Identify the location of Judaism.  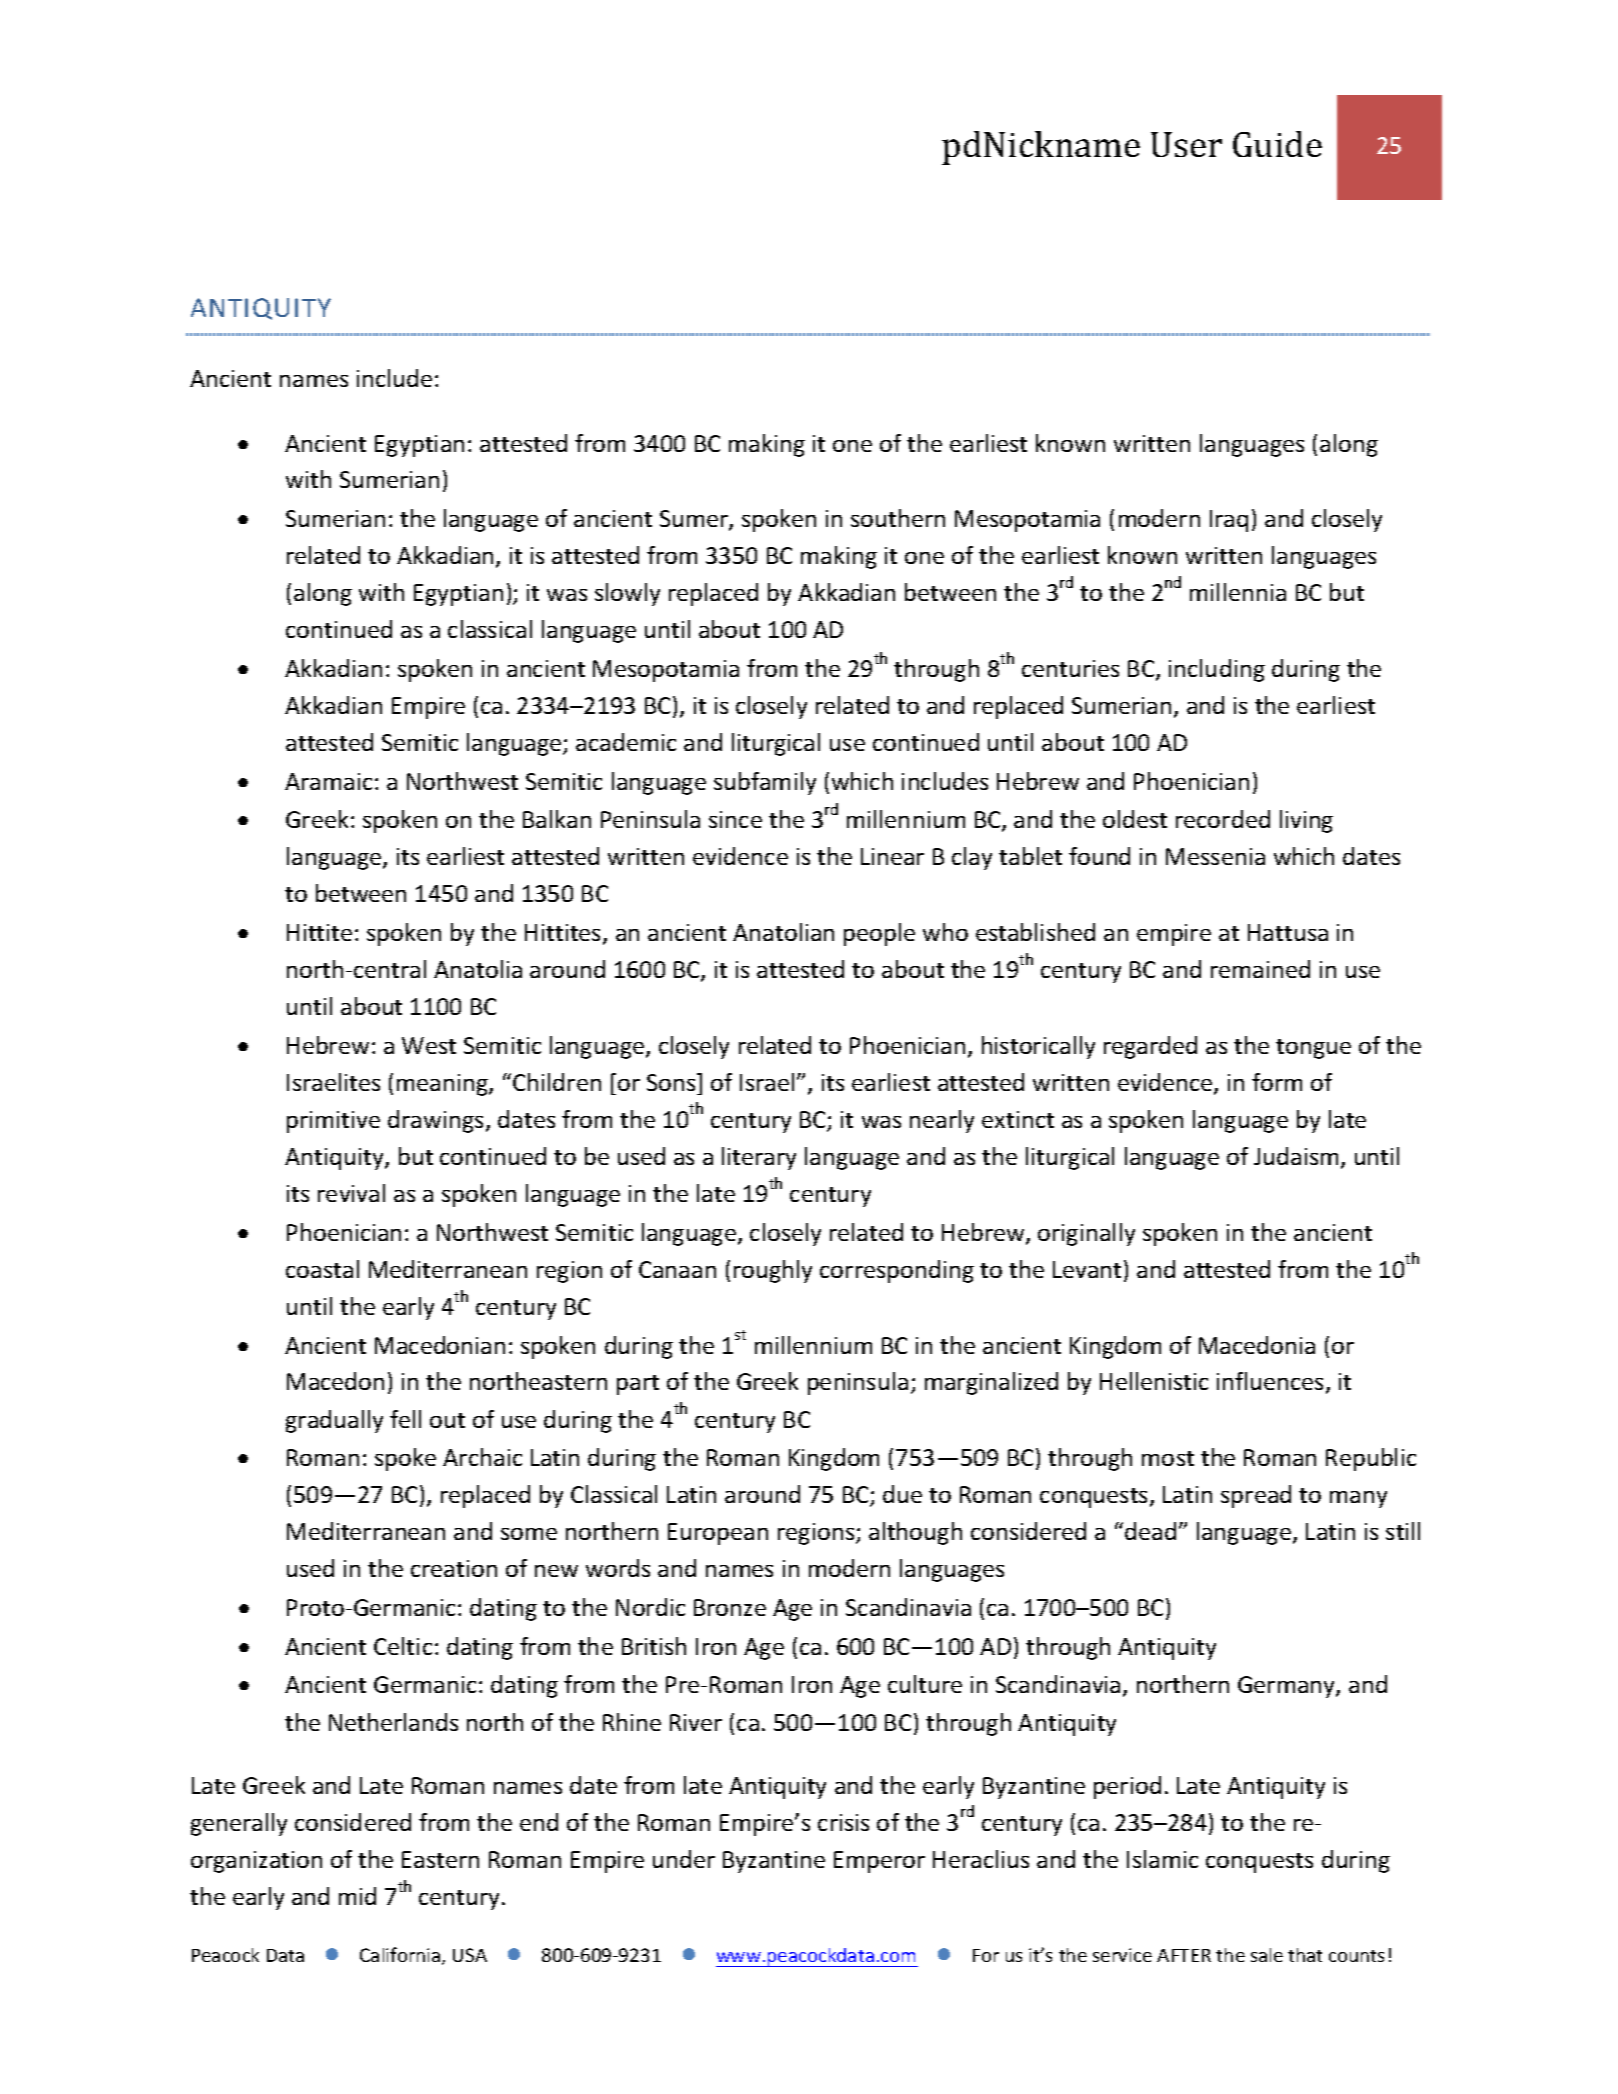
(1296, 1156).
